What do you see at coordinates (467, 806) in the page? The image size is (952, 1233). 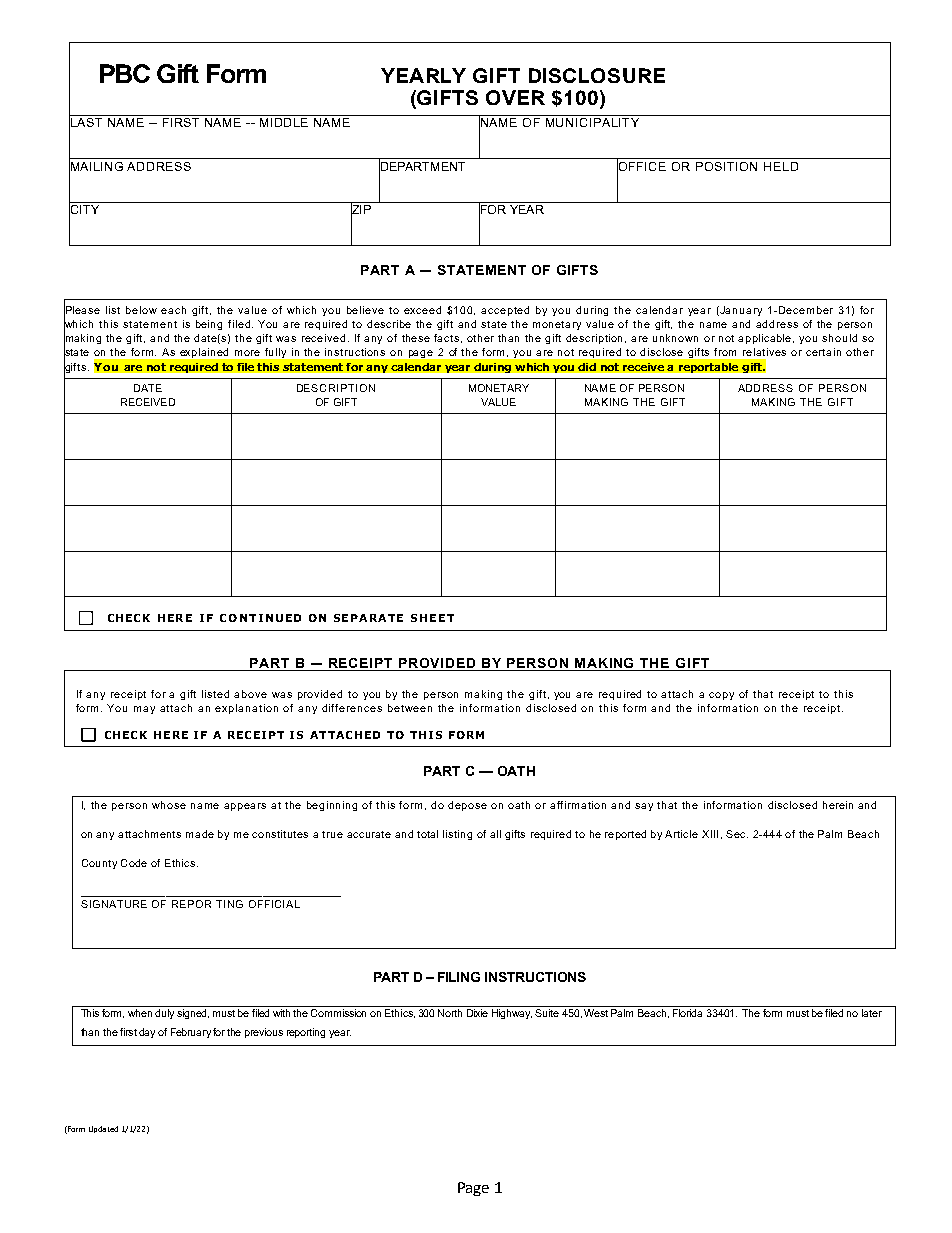 I see `depose` at bounding box center [467, 806].
